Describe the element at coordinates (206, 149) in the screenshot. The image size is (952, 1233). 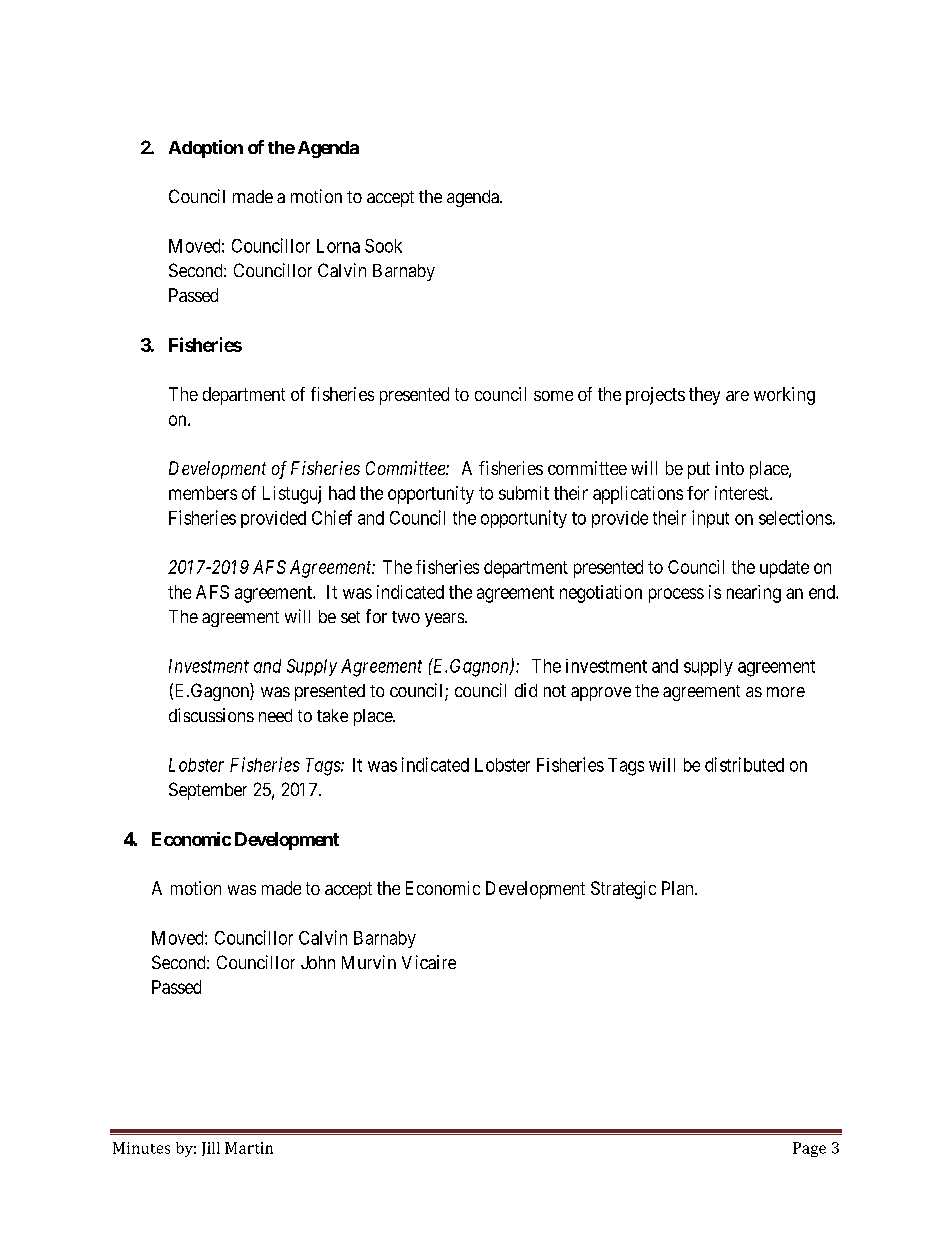
I see `Adoption` at that location.
